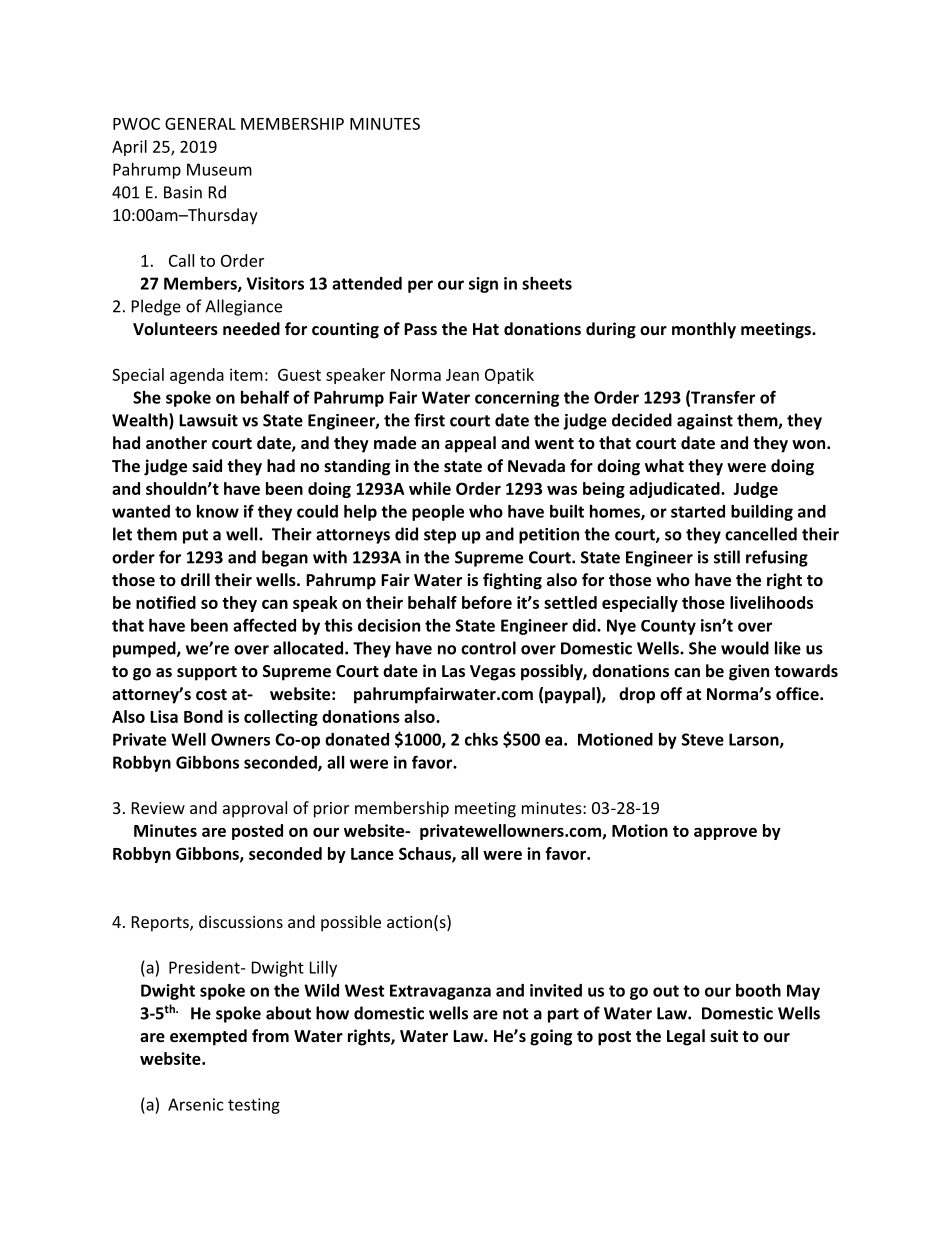 This screenshot has height=1233, width=952. What do you see at coordinates (219, 169) in the screenshot?
I see `Museum` at bounding box center [219, 169].
